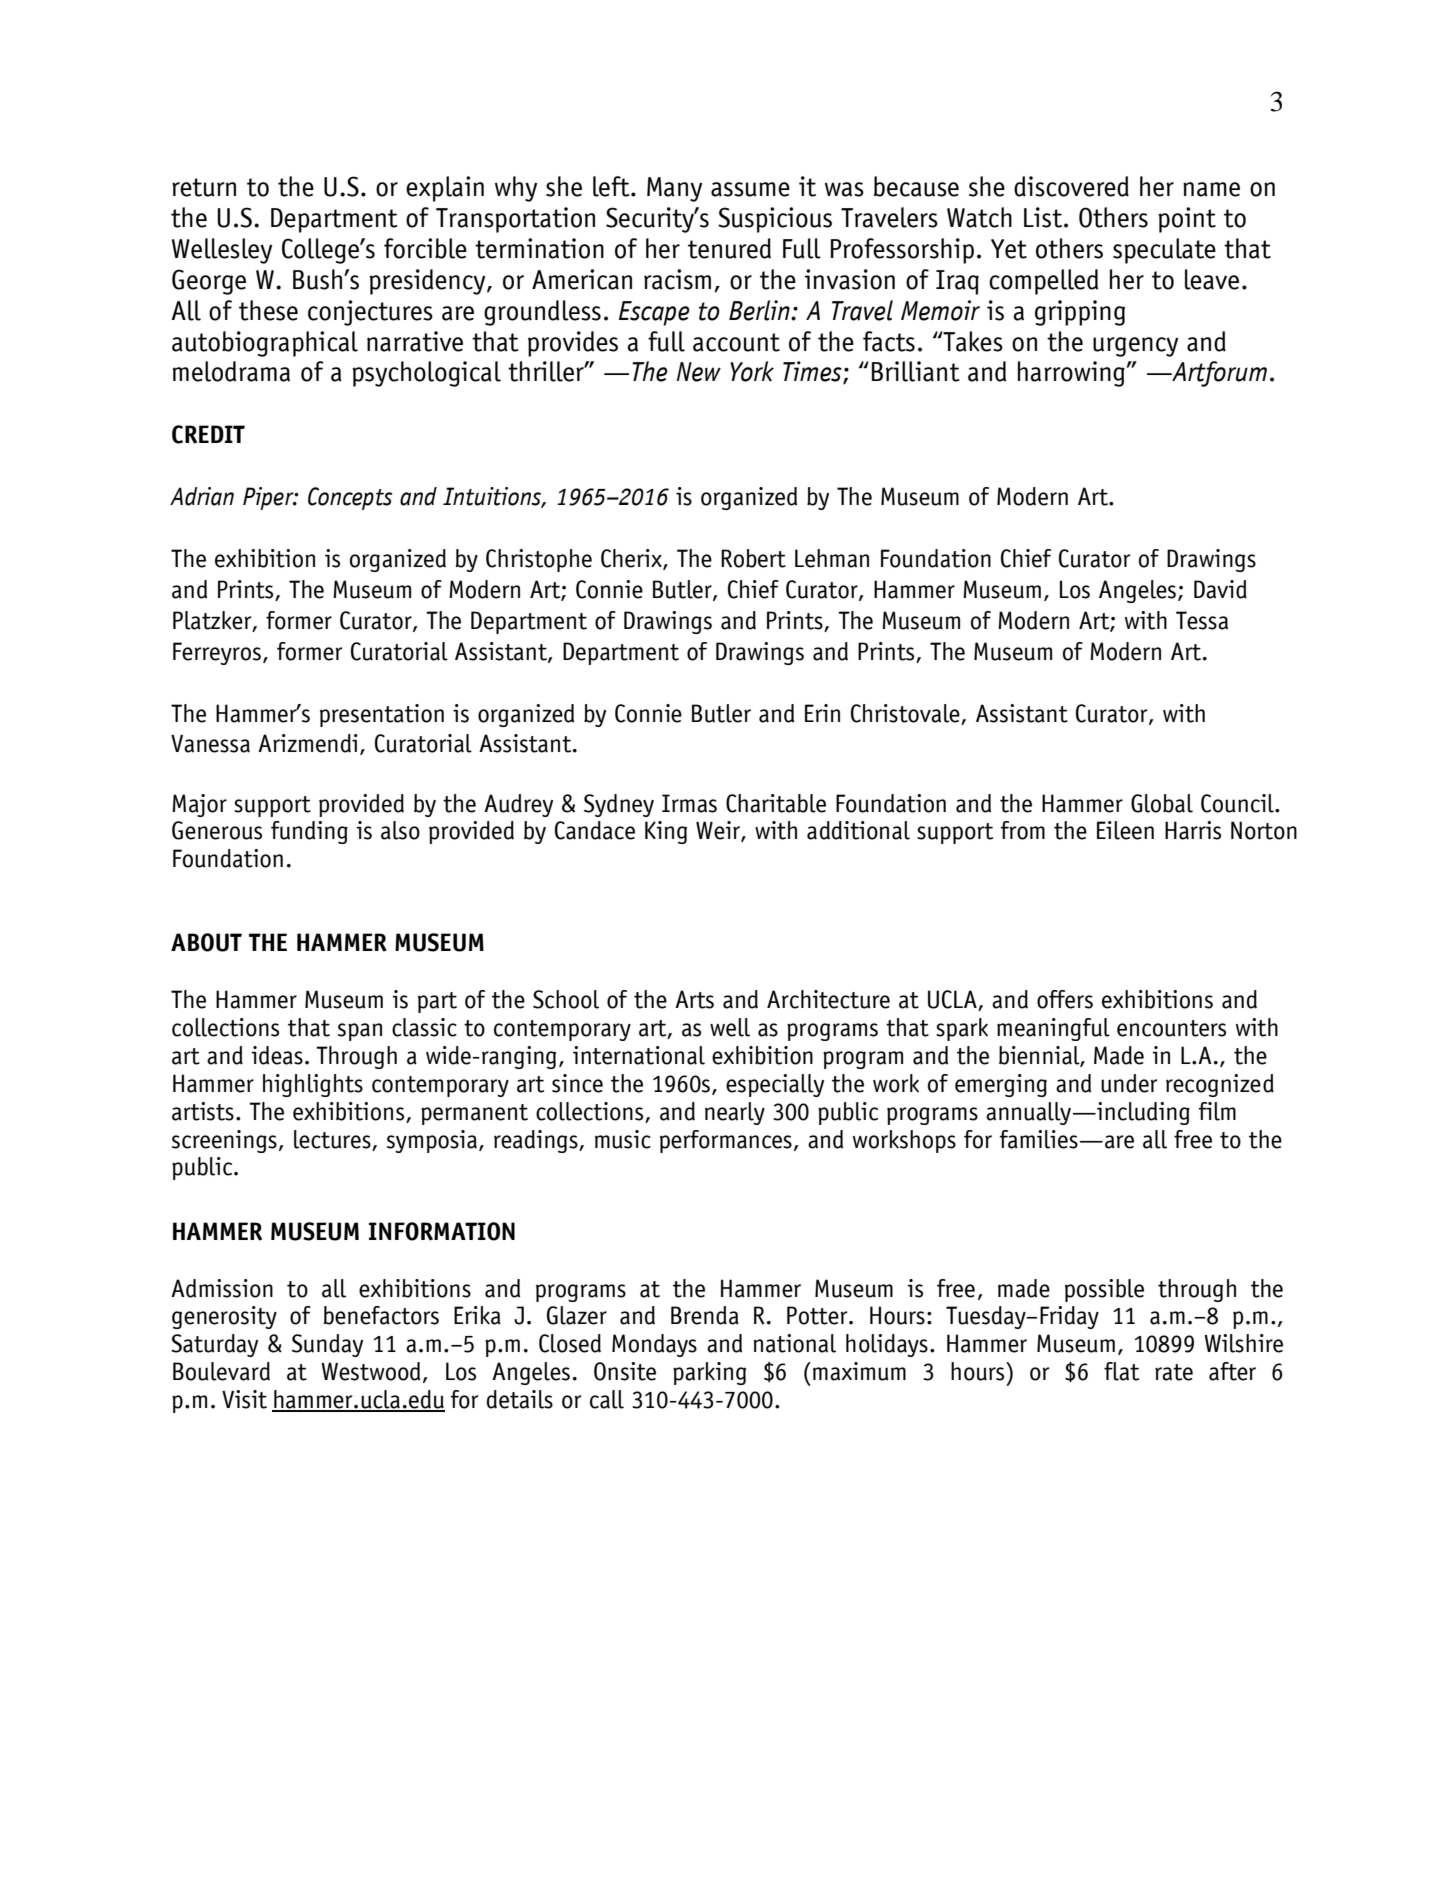 This page has height=1883, width=1455. I want to click on funding, so click(309, 832).
